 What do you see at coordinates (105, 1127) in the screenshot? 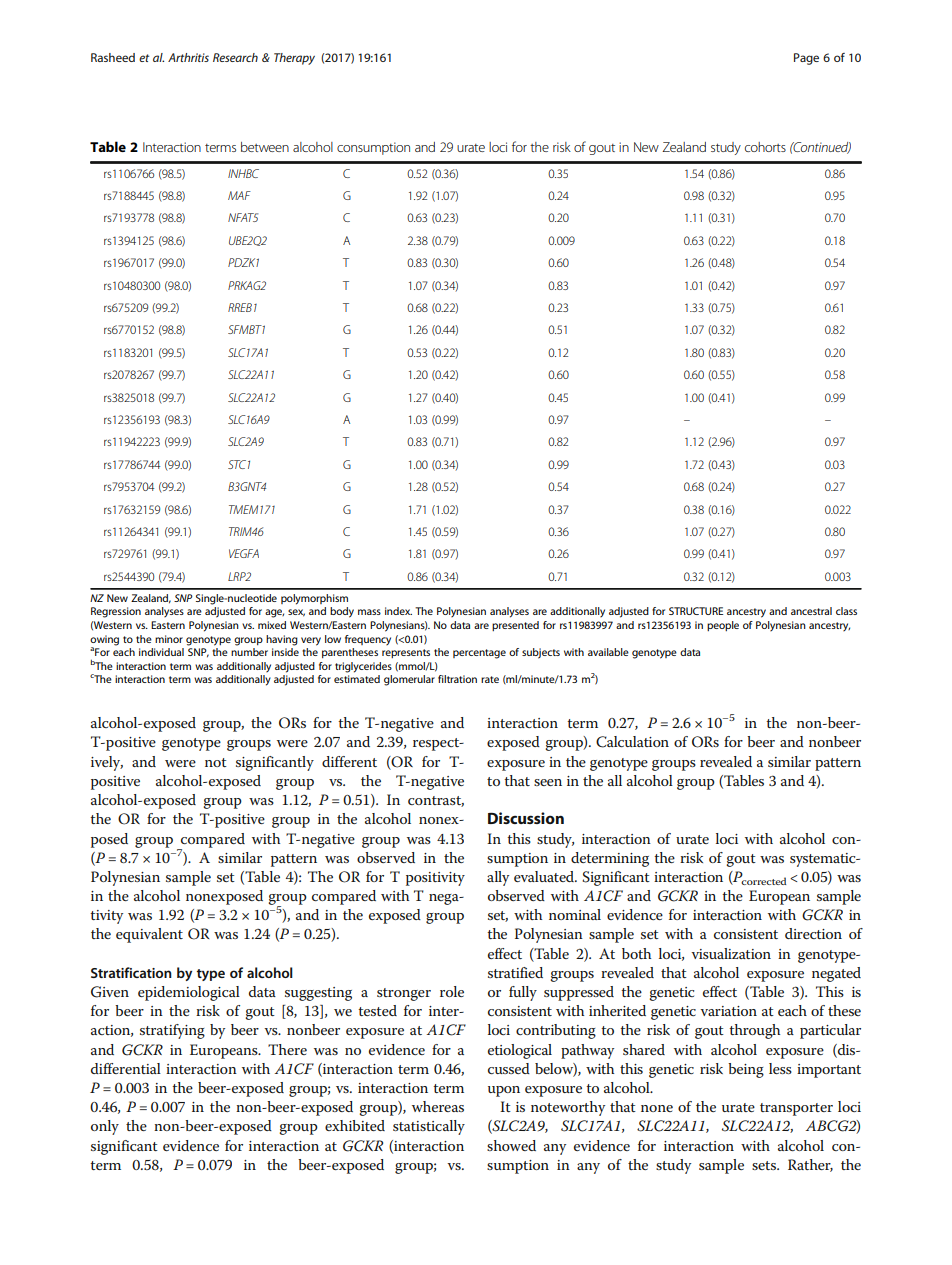
I see `only` at bounding box center [105, 1127].
